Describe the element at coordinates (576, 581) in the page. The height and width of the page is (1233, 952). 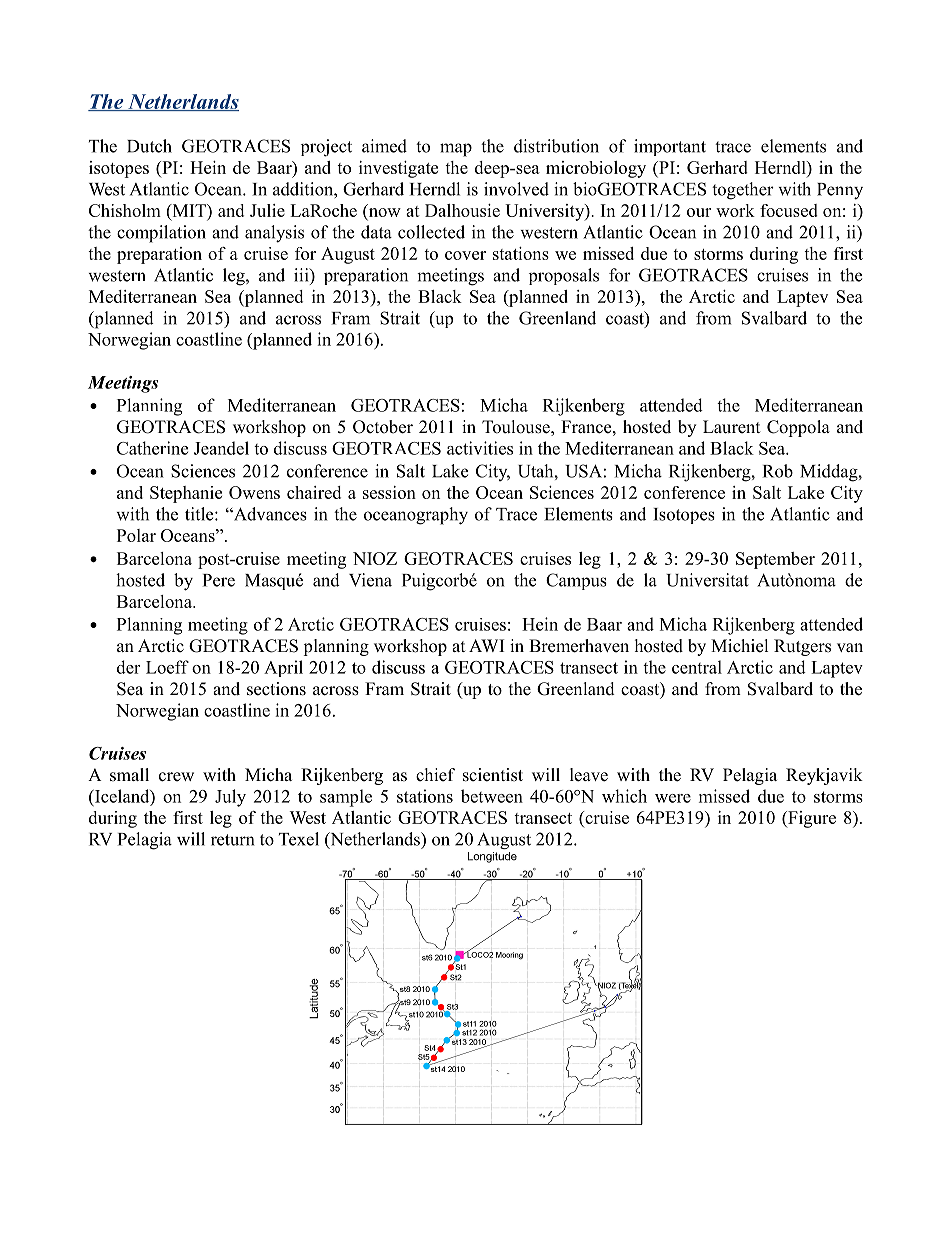
I see `Campus` at that location.
